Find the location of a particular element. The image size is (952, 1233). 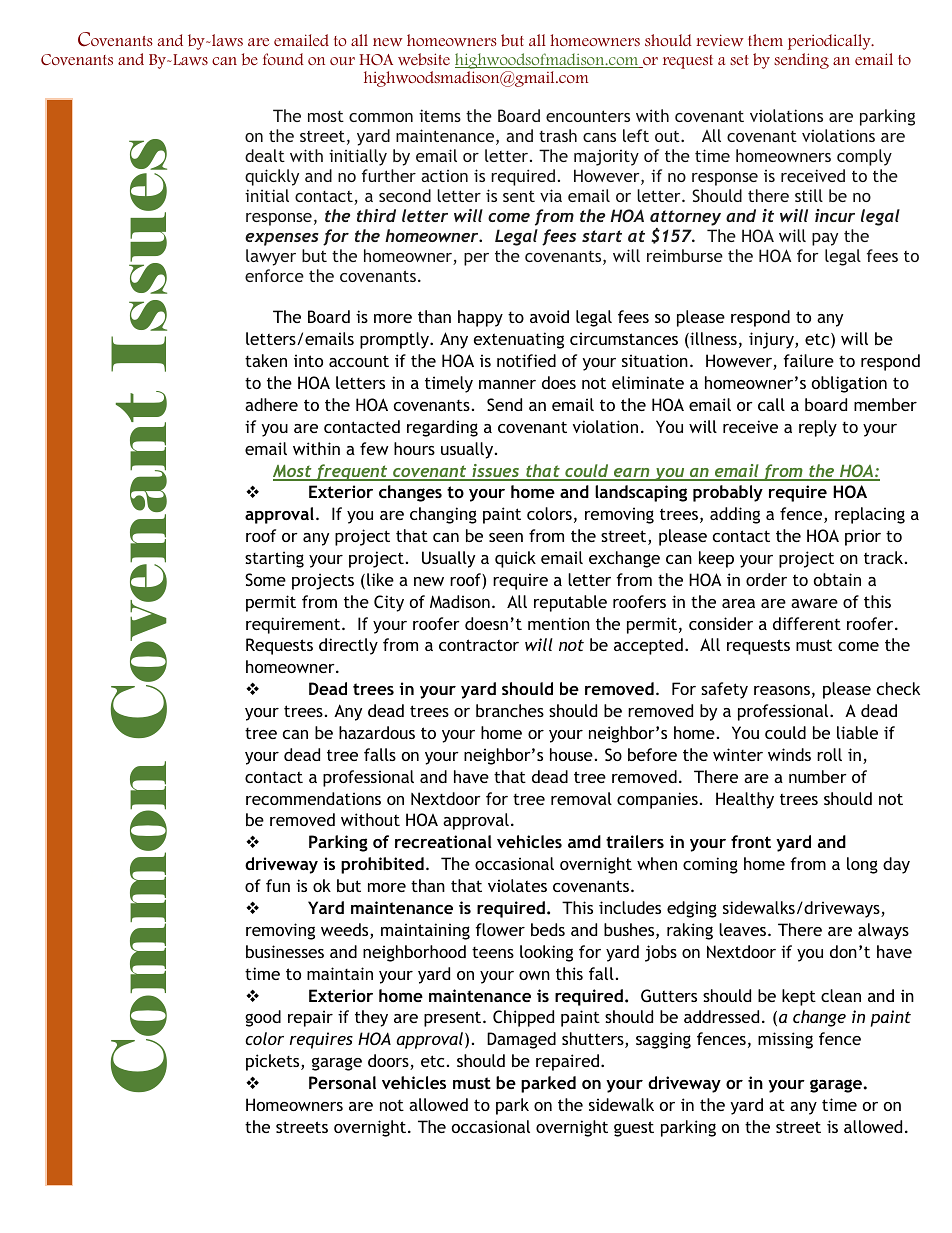

Personal is located at coordinates (342, 1082).
